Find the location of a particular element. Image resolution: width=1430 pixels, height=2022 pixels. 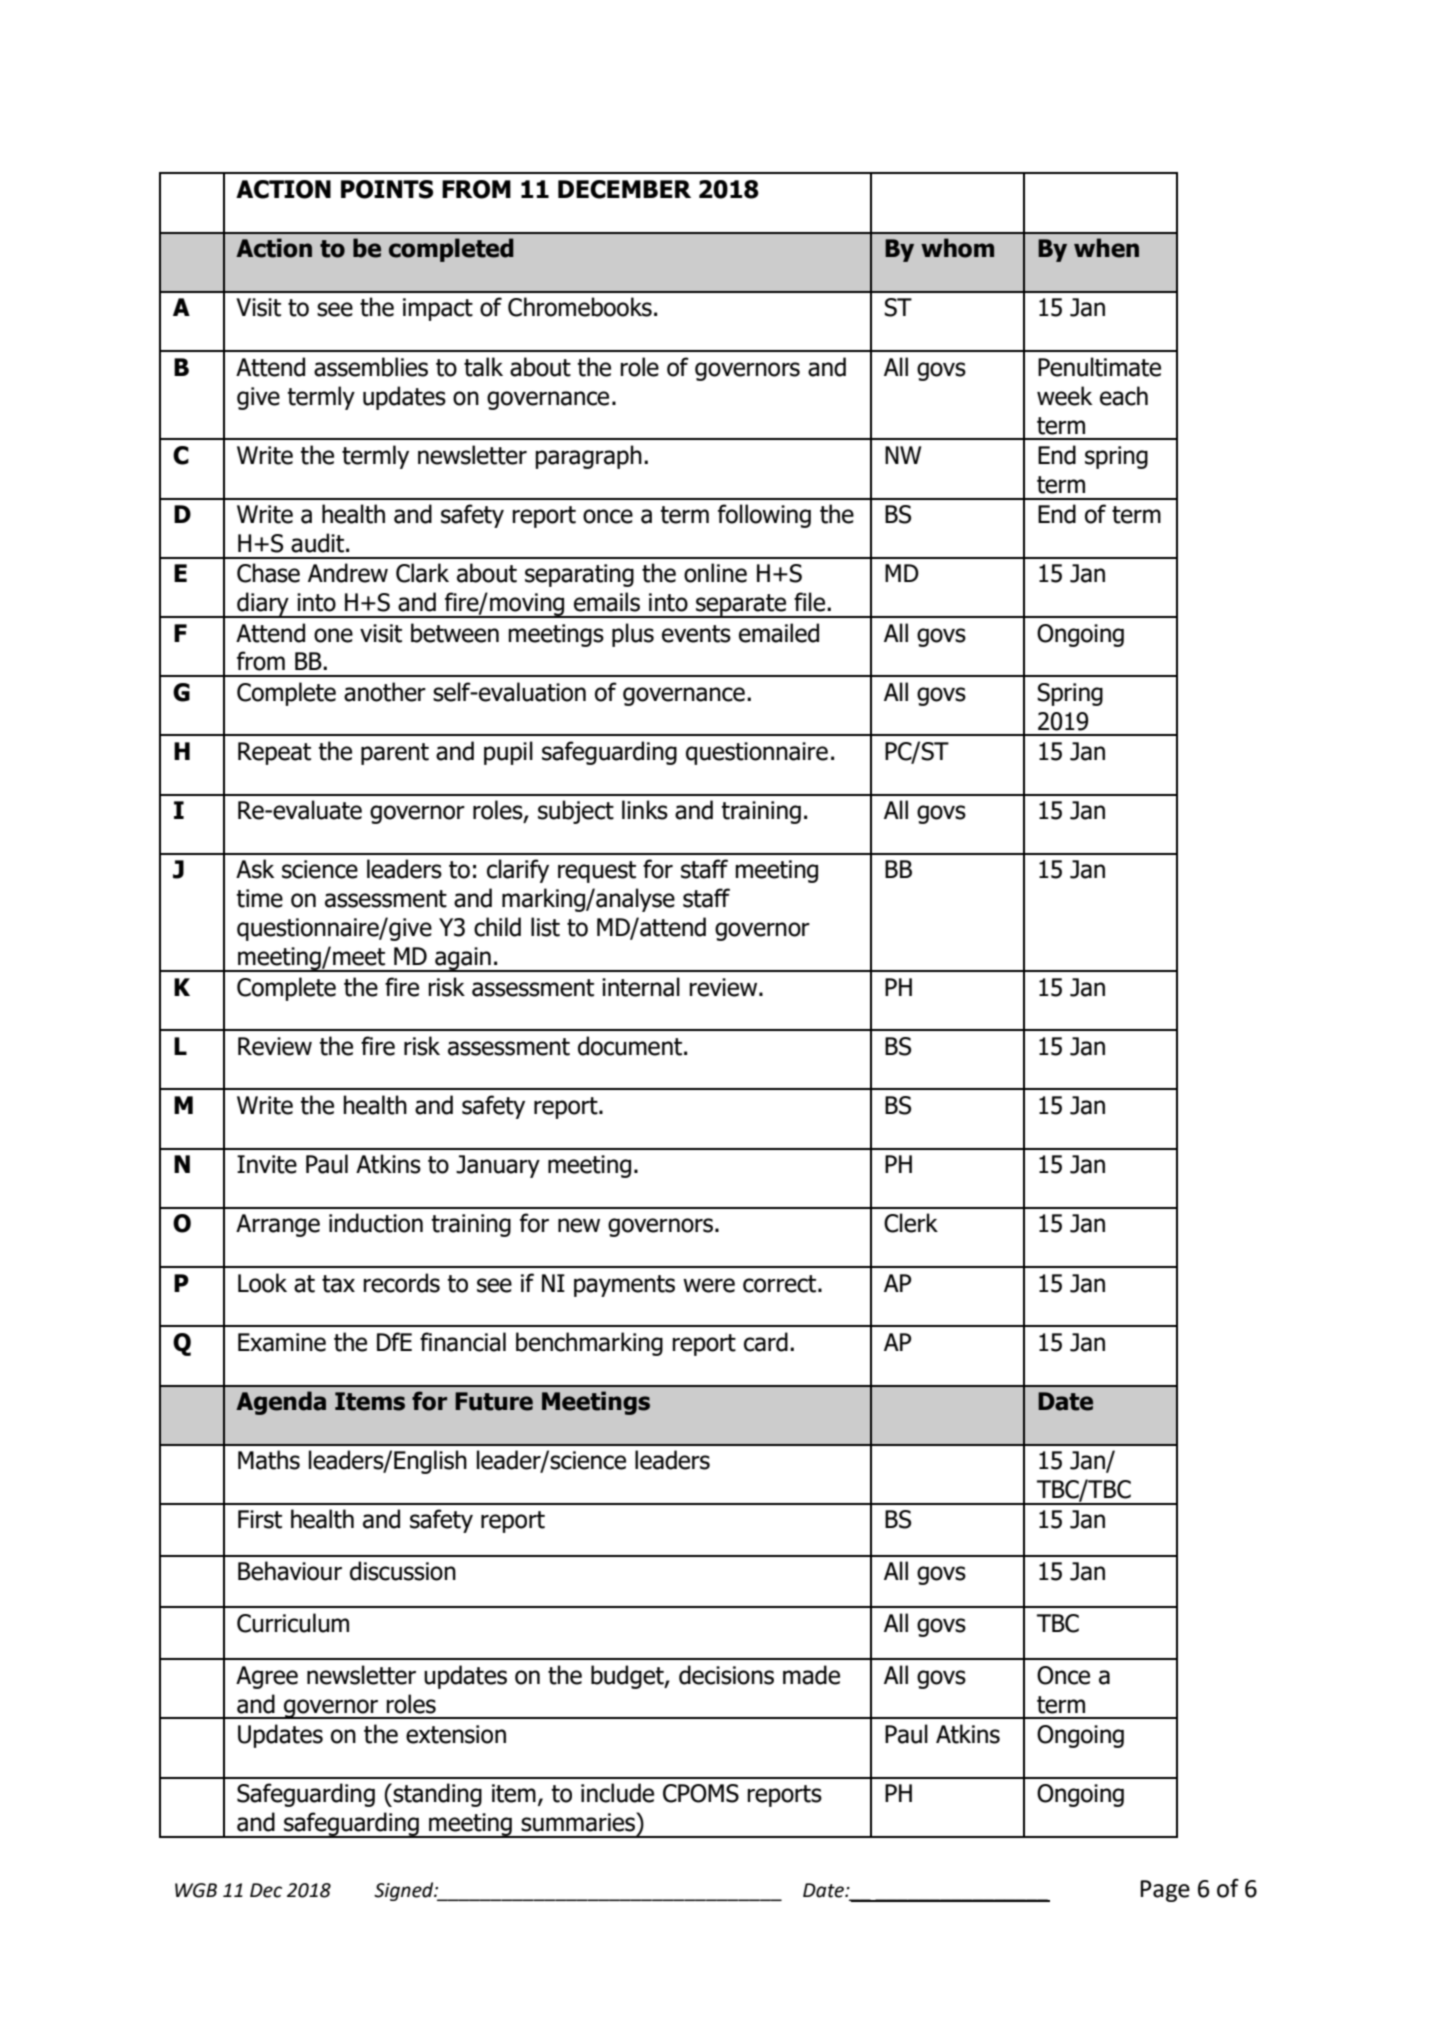

DECEMBER is located at coordinates (624, 189).
